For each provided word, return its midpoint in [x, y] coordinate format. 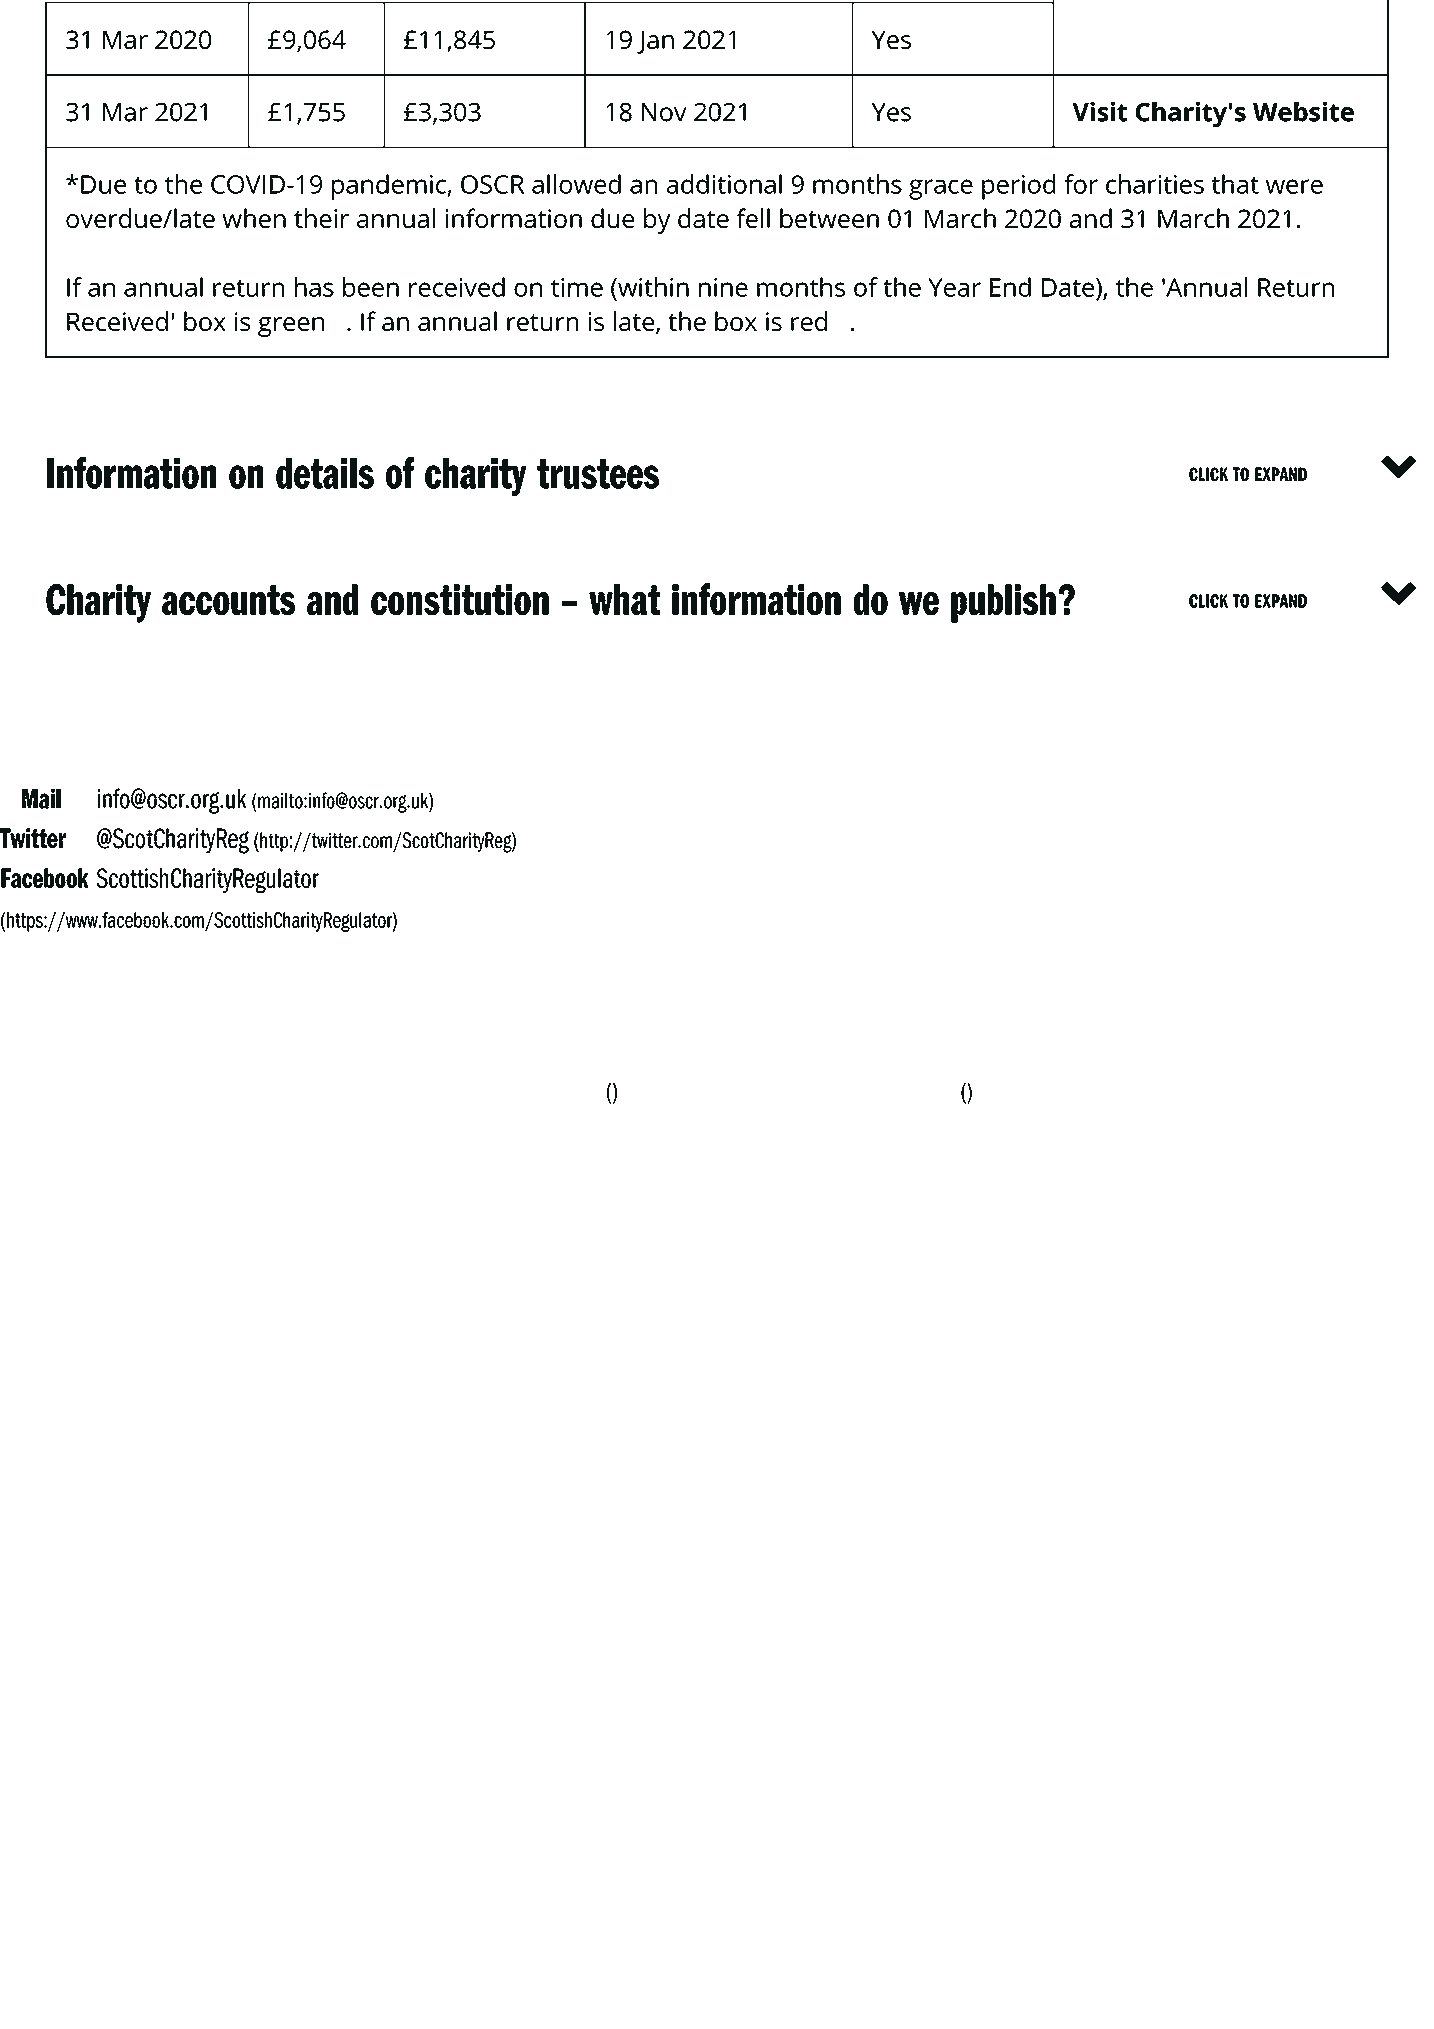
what [624, 599]
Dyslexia [836, 1091]
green [291, 327]
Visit [1099, 112]
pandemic [390, 187]
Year [954, 287]
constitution [460, 599]
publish [1003, 603]
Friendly [919, 1091]
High [492, 1092]
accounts [228, 600]
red [809, 321]
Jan [655, 42]
